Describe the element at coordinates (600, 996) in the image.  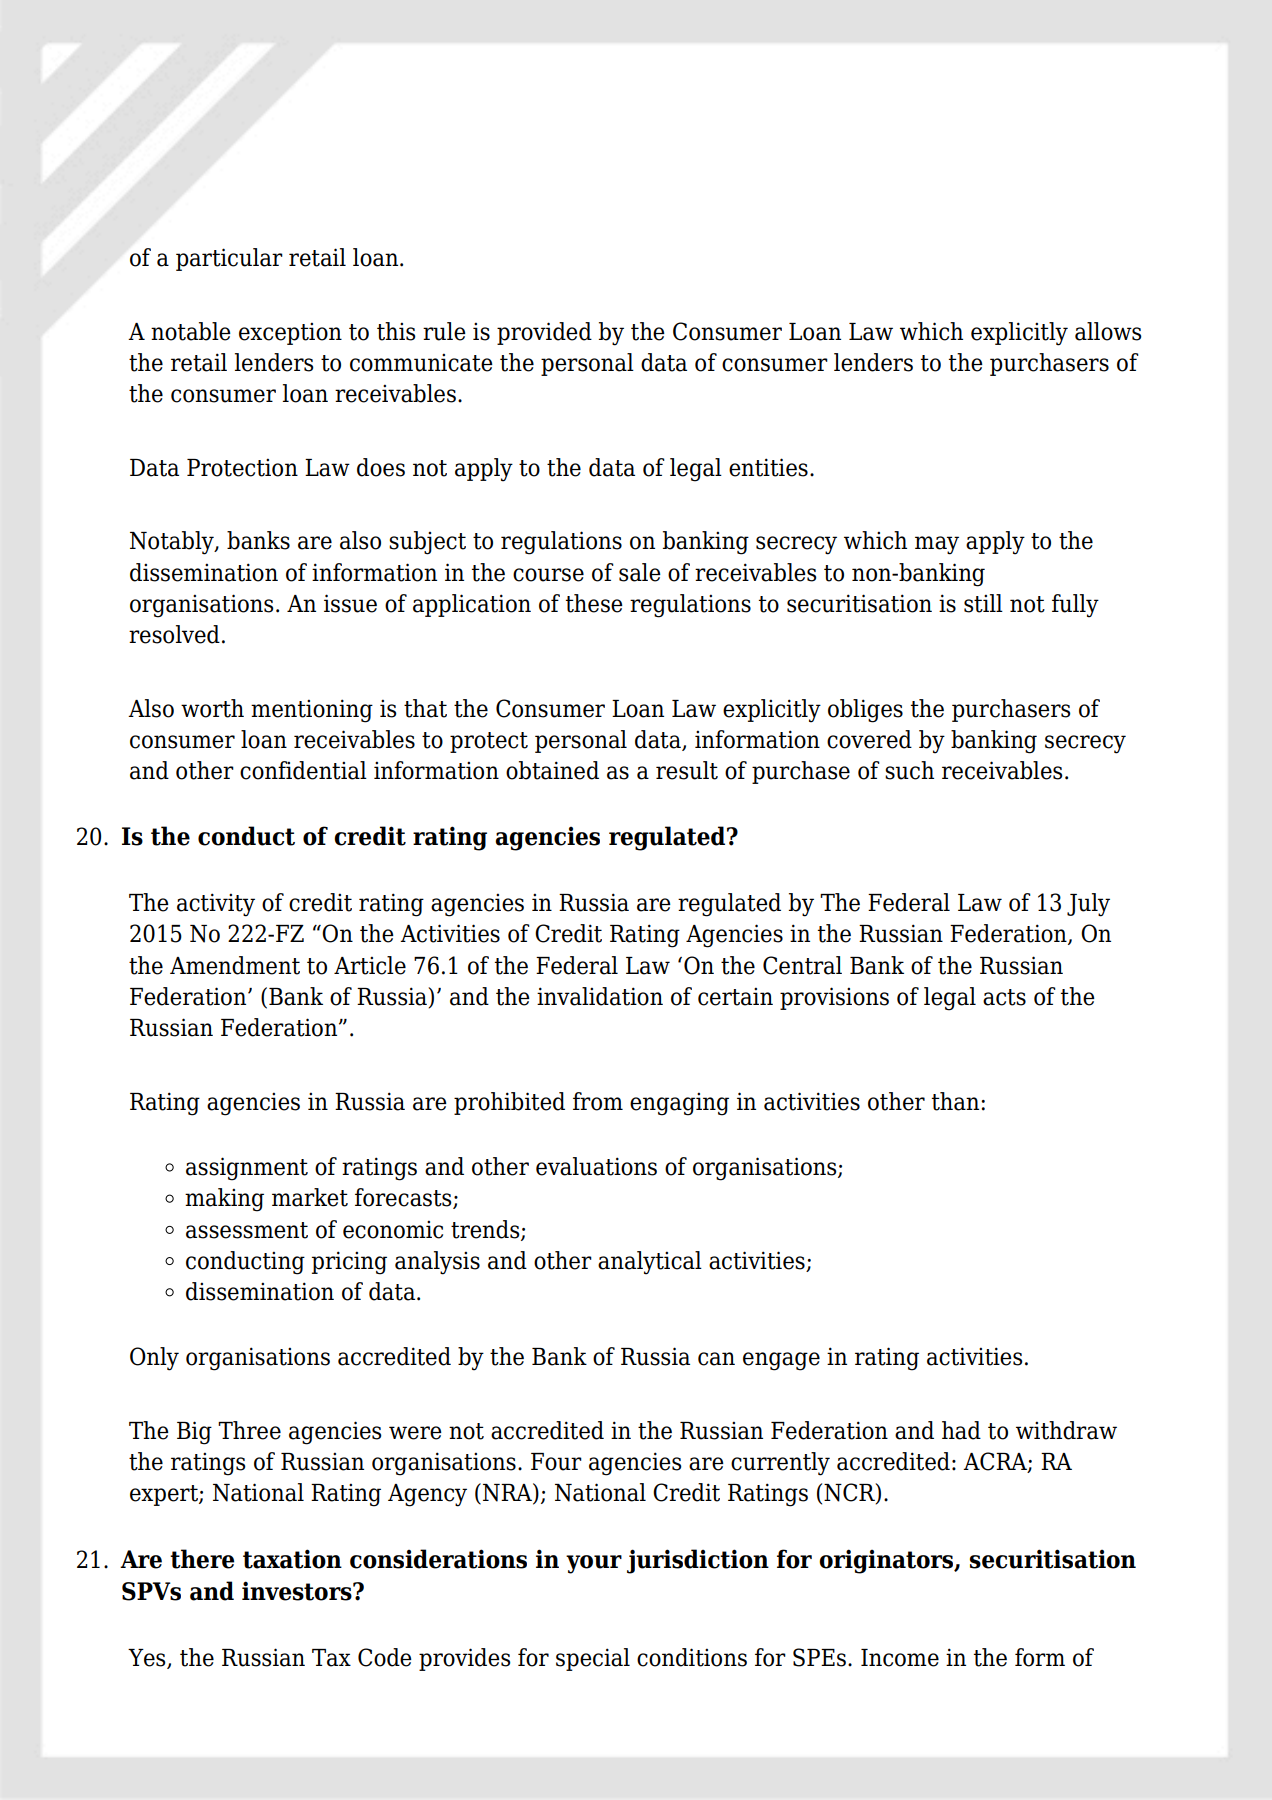
I see `invalidation` at that location.
